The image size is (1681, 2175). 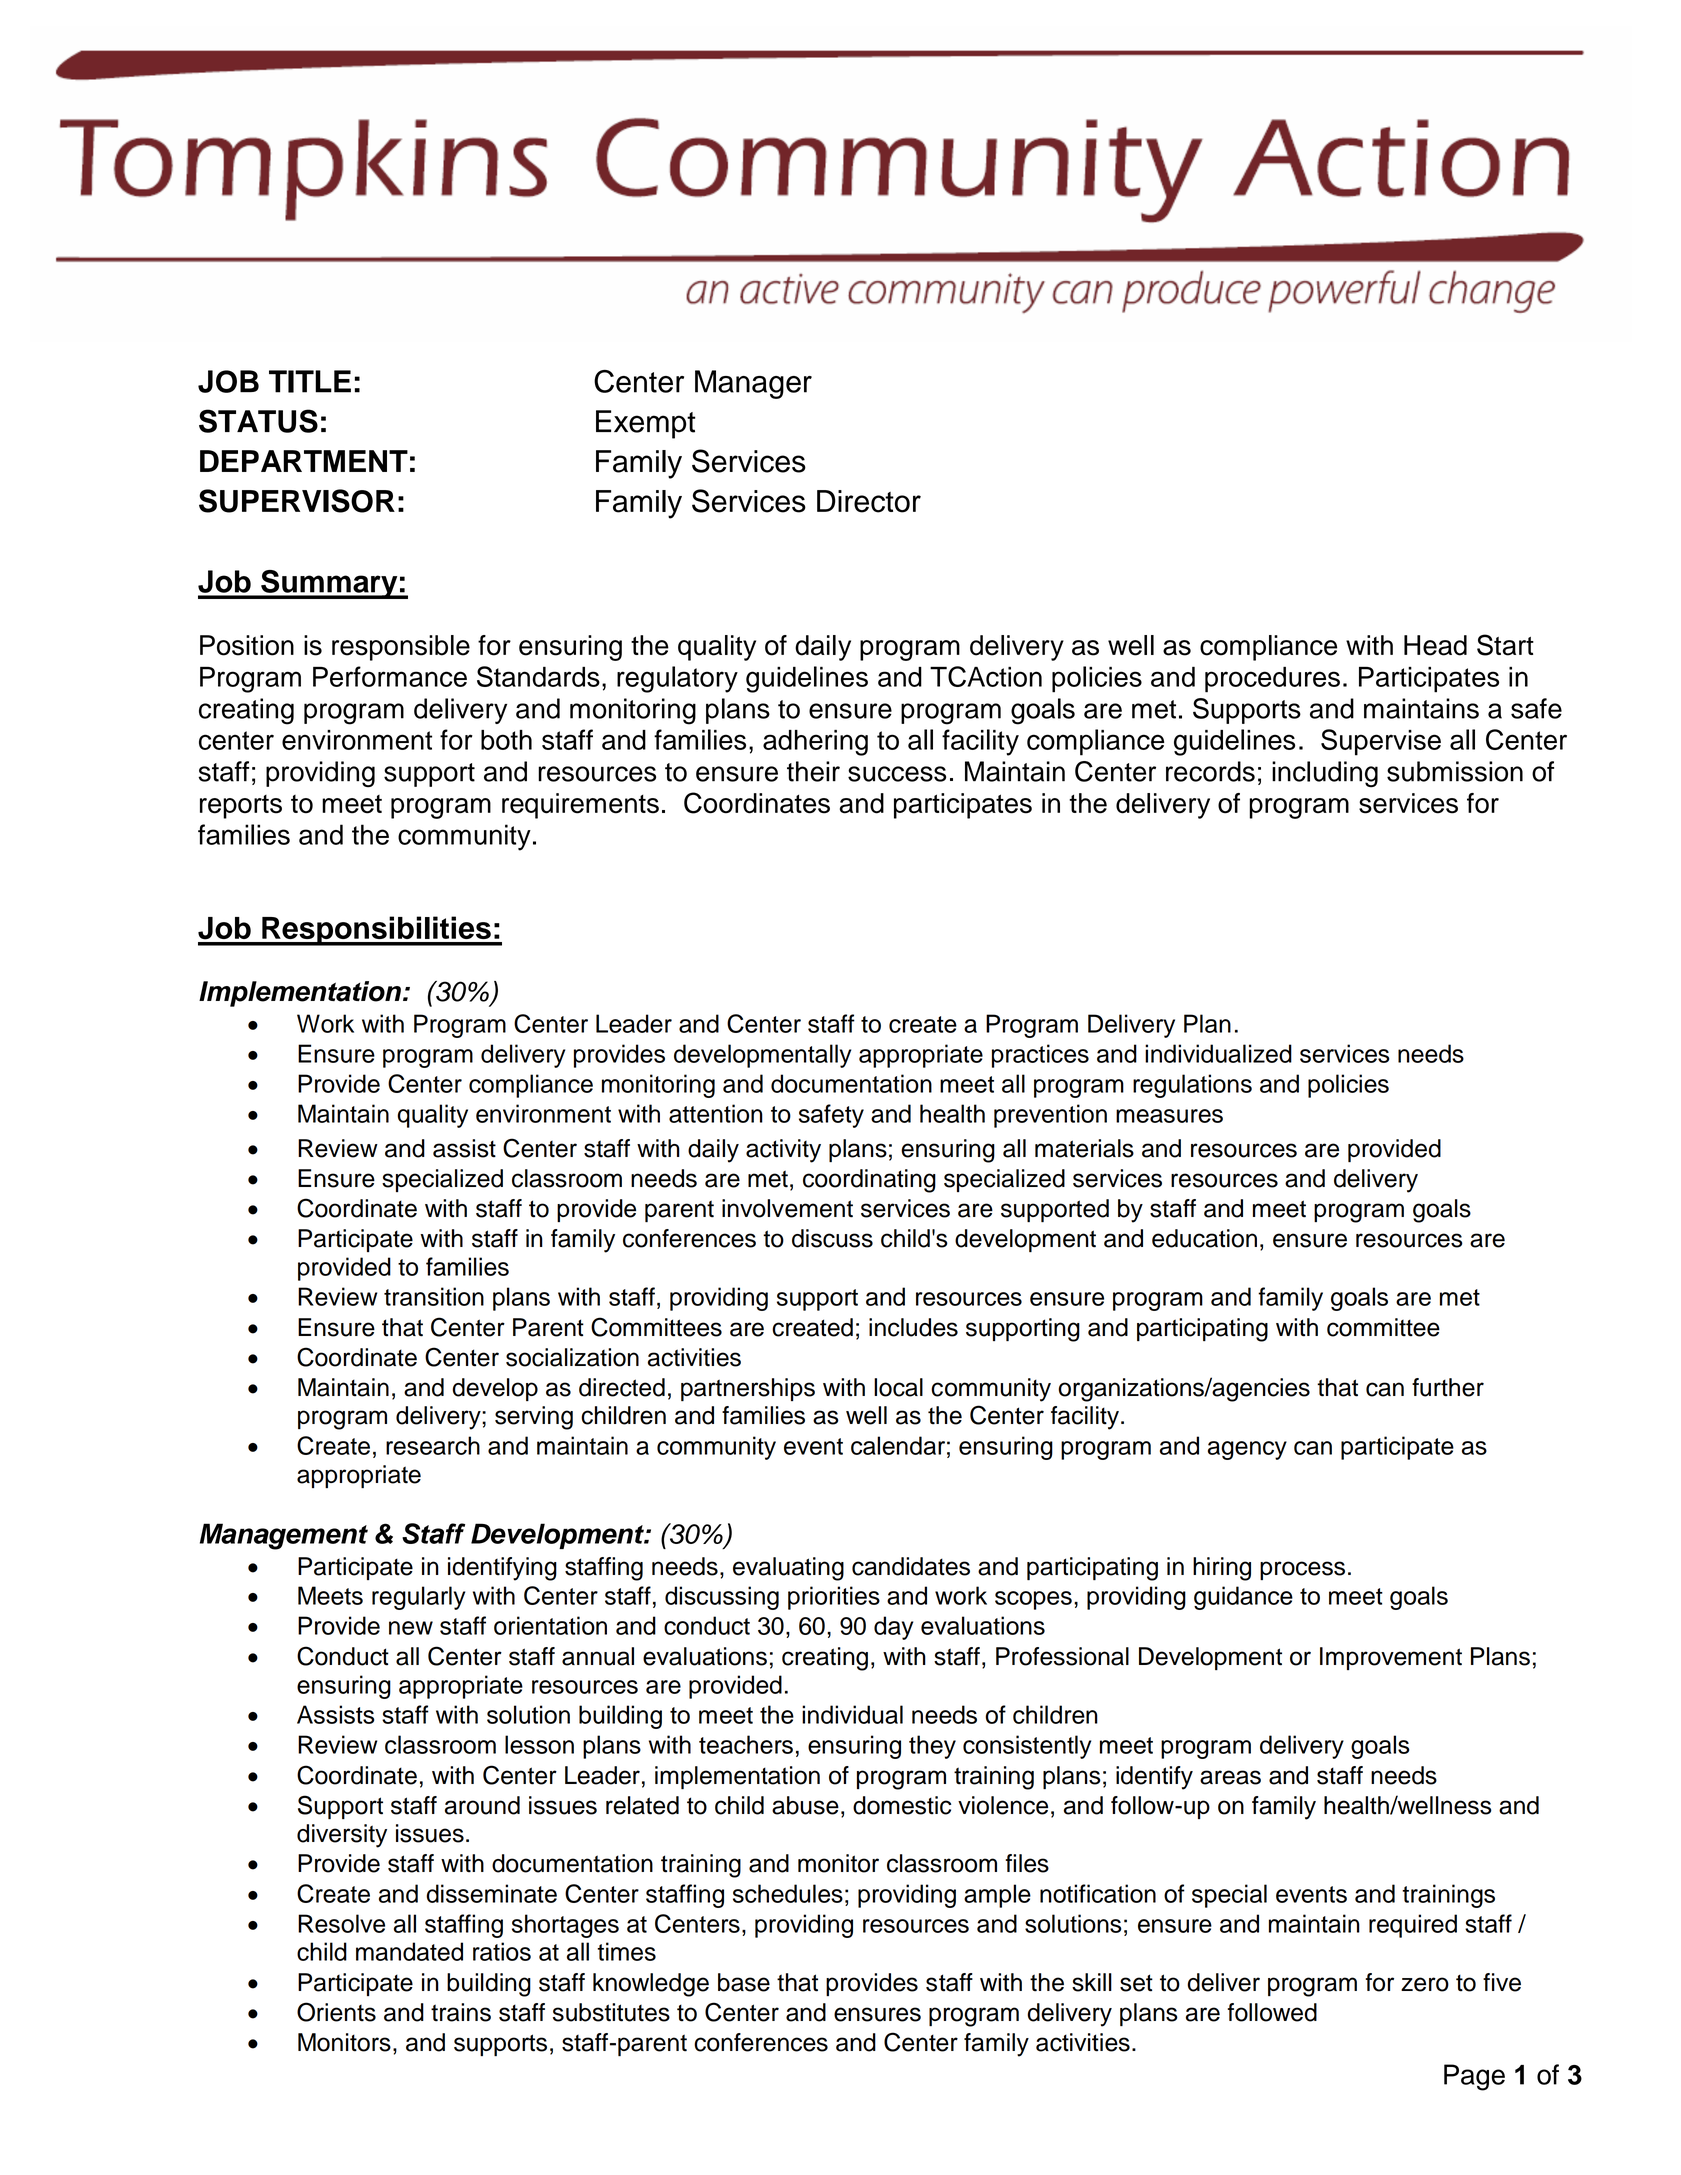 I want to click on zero, so click(x=1425, y=1984).
